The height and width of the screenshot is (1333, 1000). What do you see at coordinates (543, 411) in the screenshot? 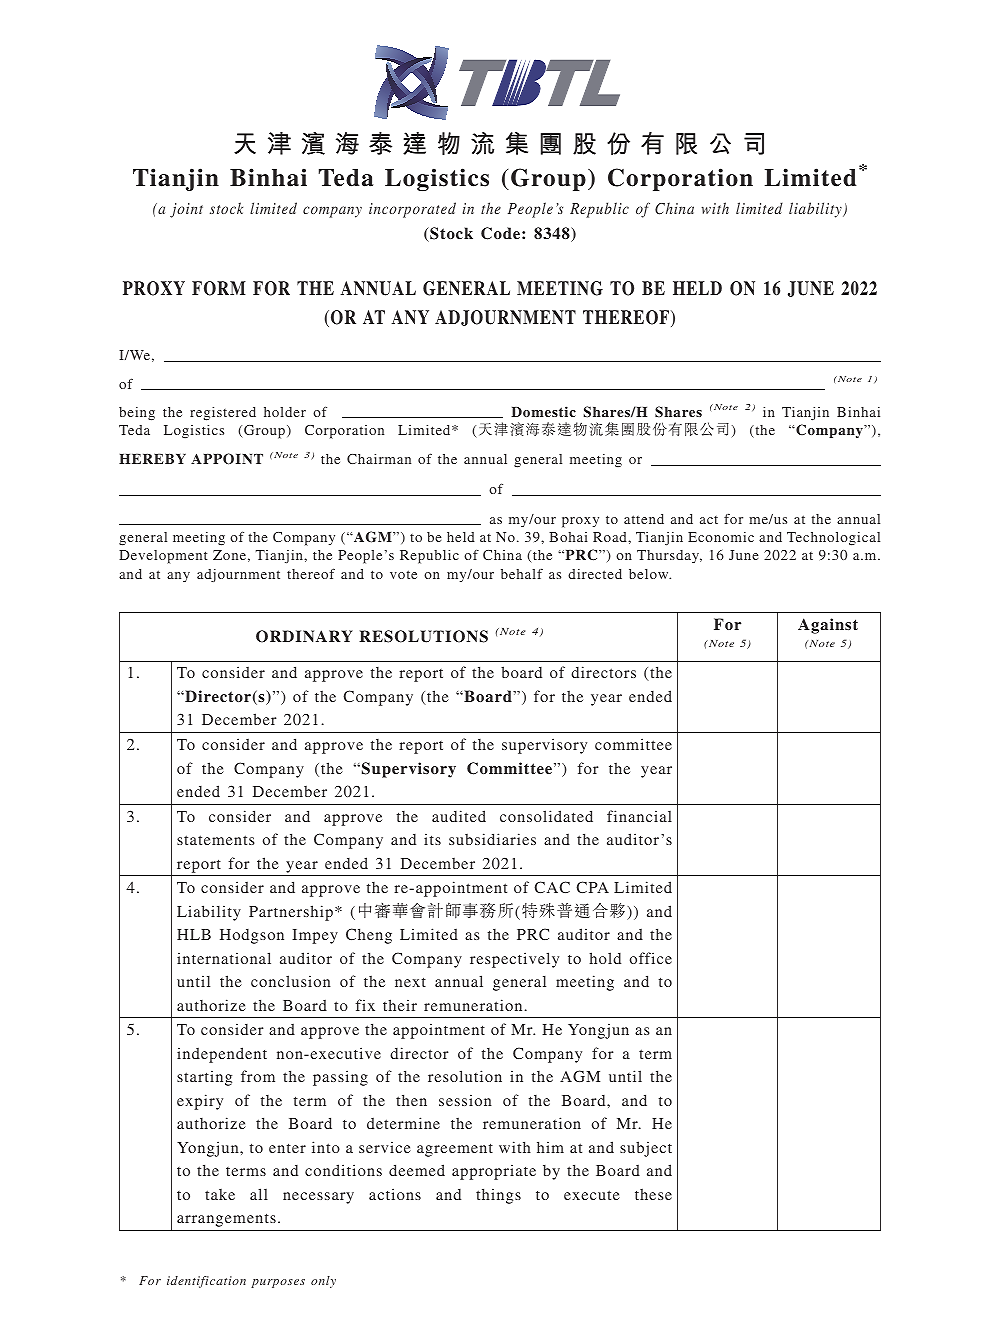
I see `Domestic` at bounding box center [543, 411].
